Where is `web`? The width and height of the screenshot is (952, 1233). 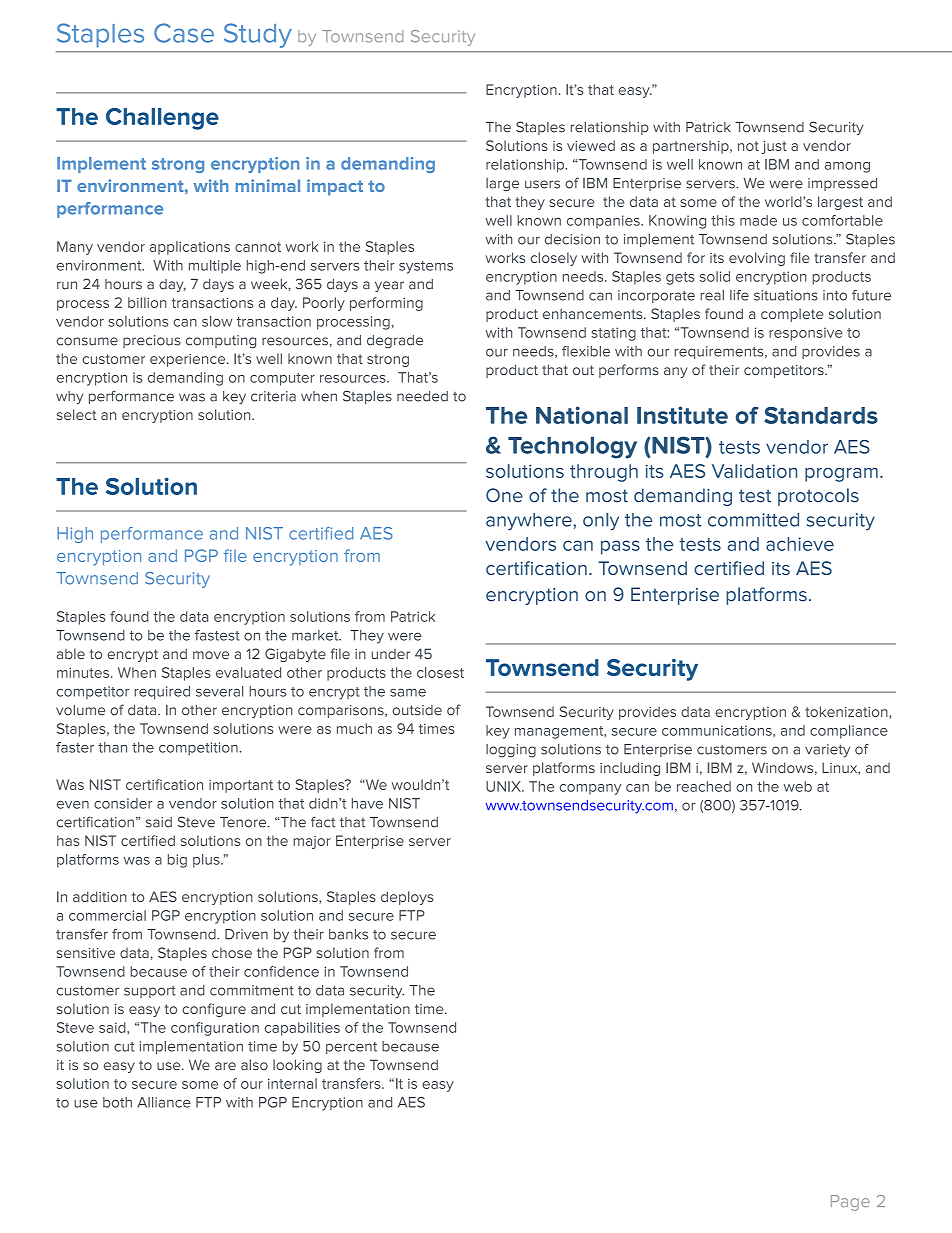 web is located at coordinates (798, 786).
